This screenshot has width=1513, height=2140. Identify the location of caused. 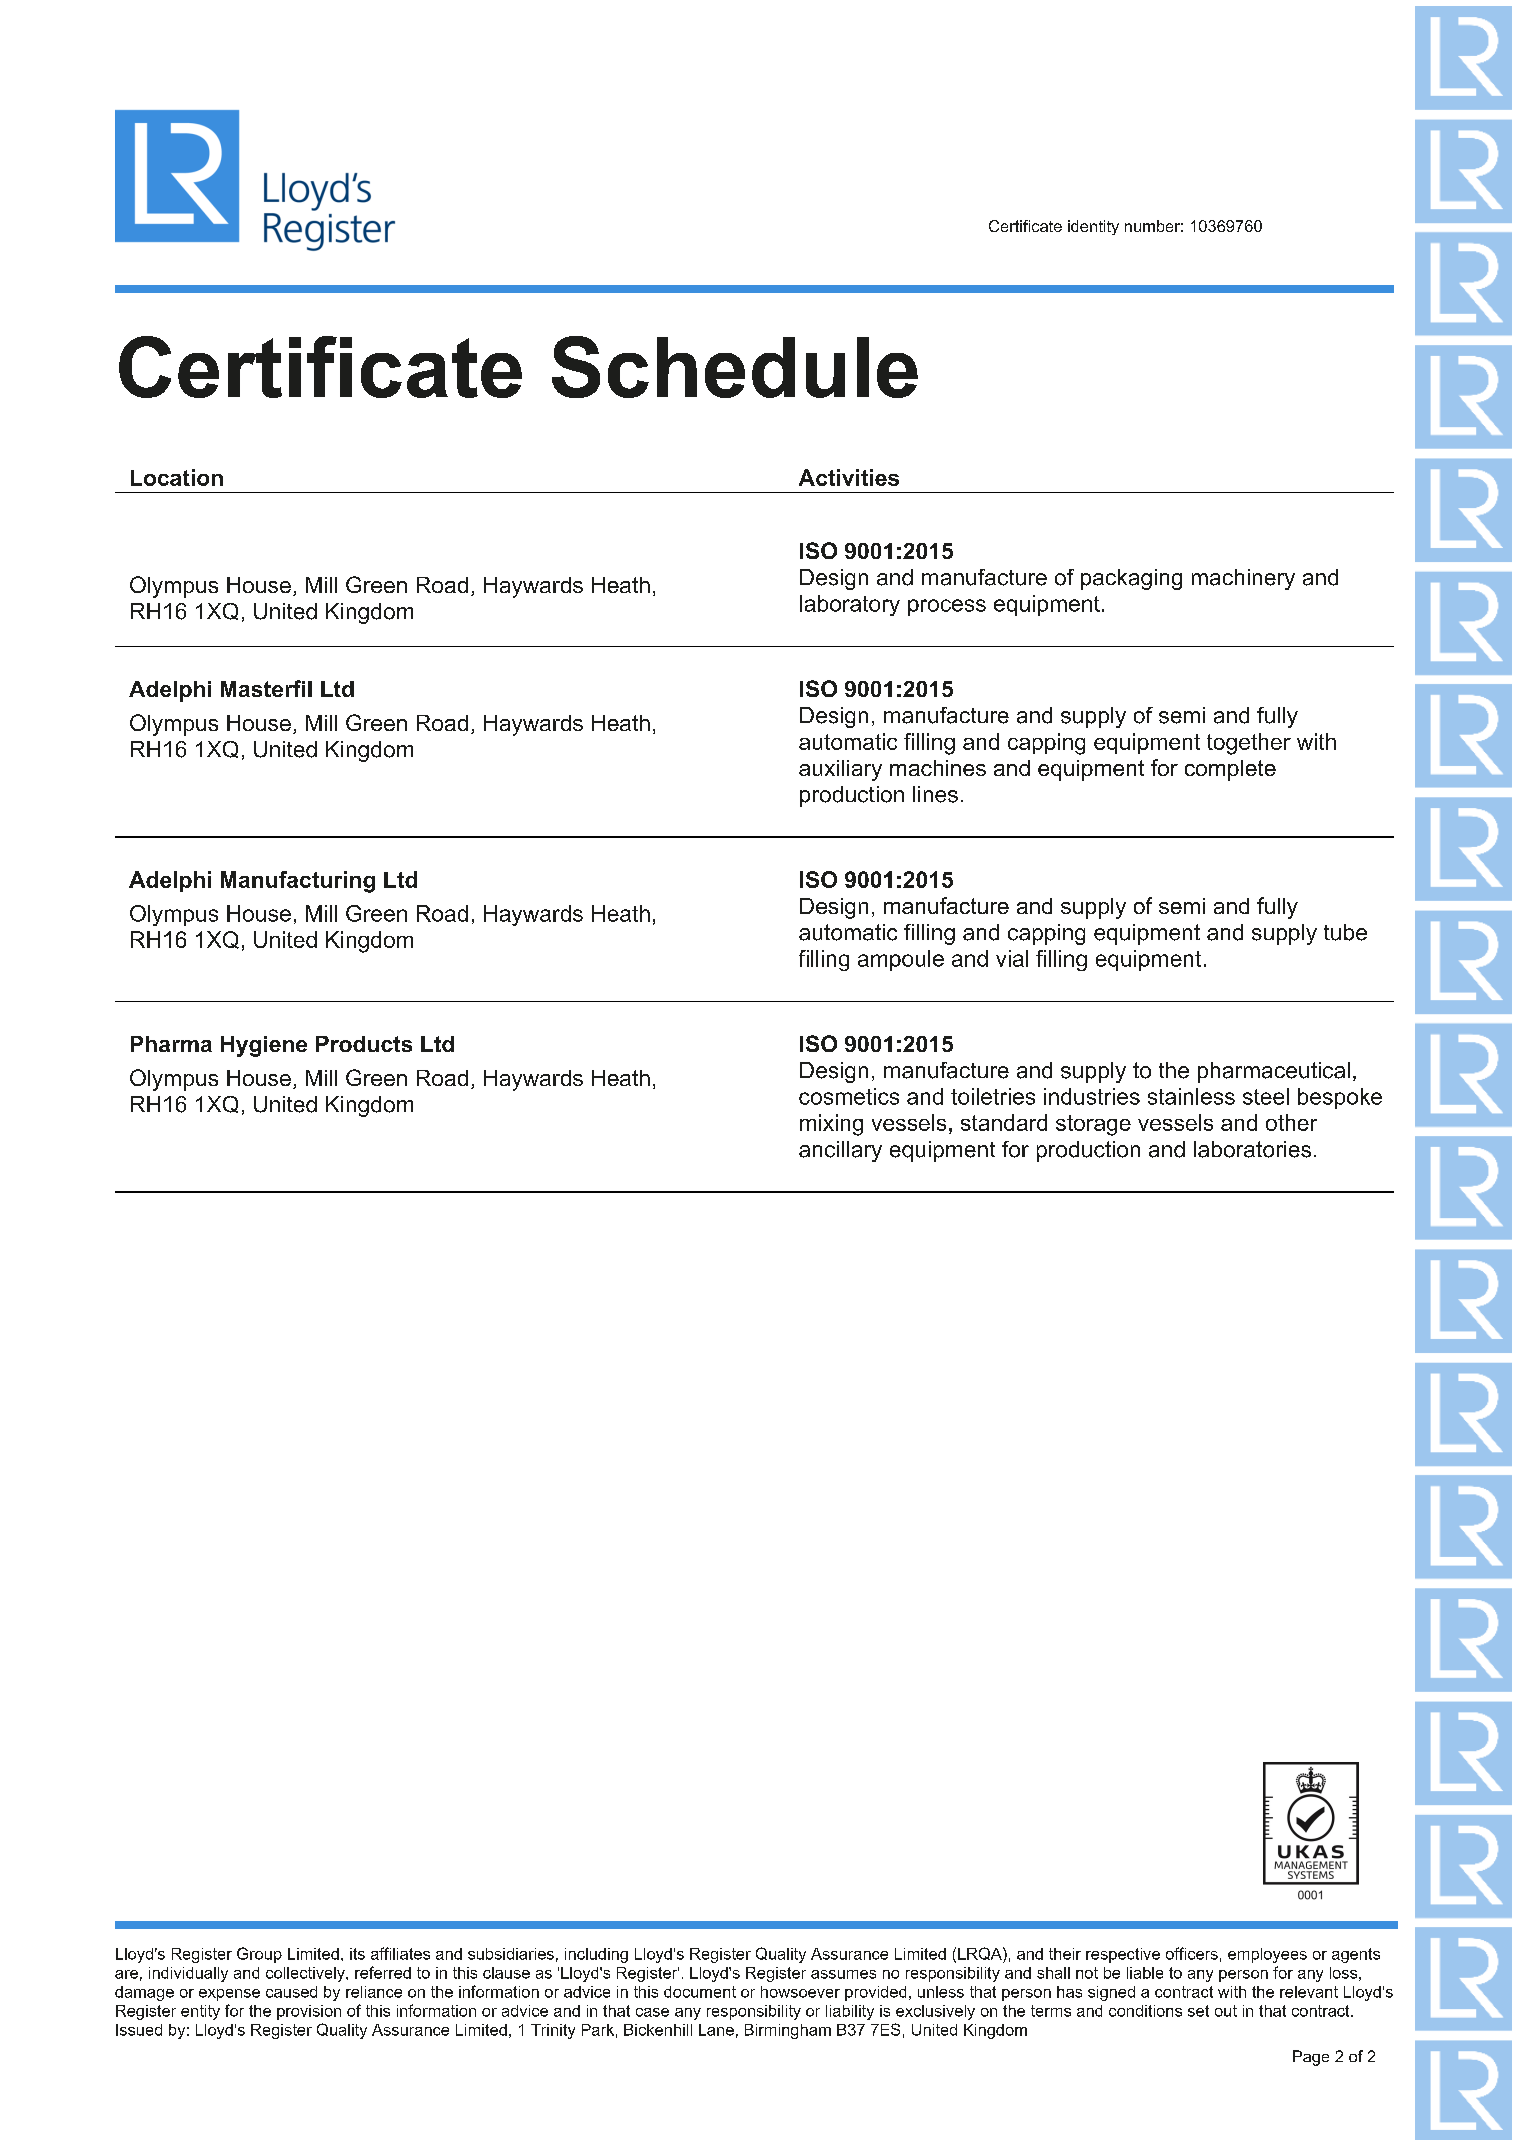
(291, 1992).
